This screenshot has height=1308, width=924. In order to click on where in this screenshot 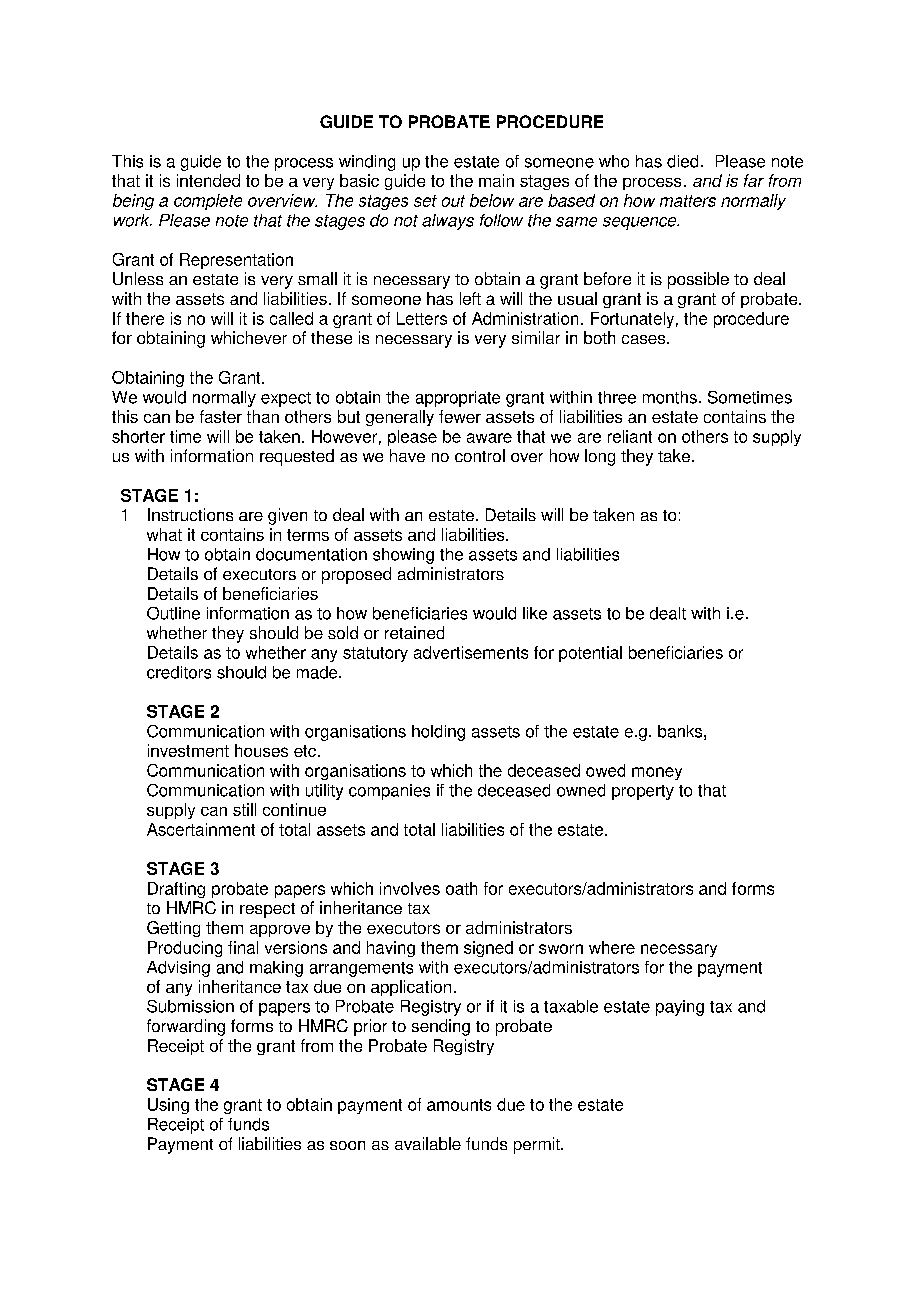, I will do `click(612, 947)`.
